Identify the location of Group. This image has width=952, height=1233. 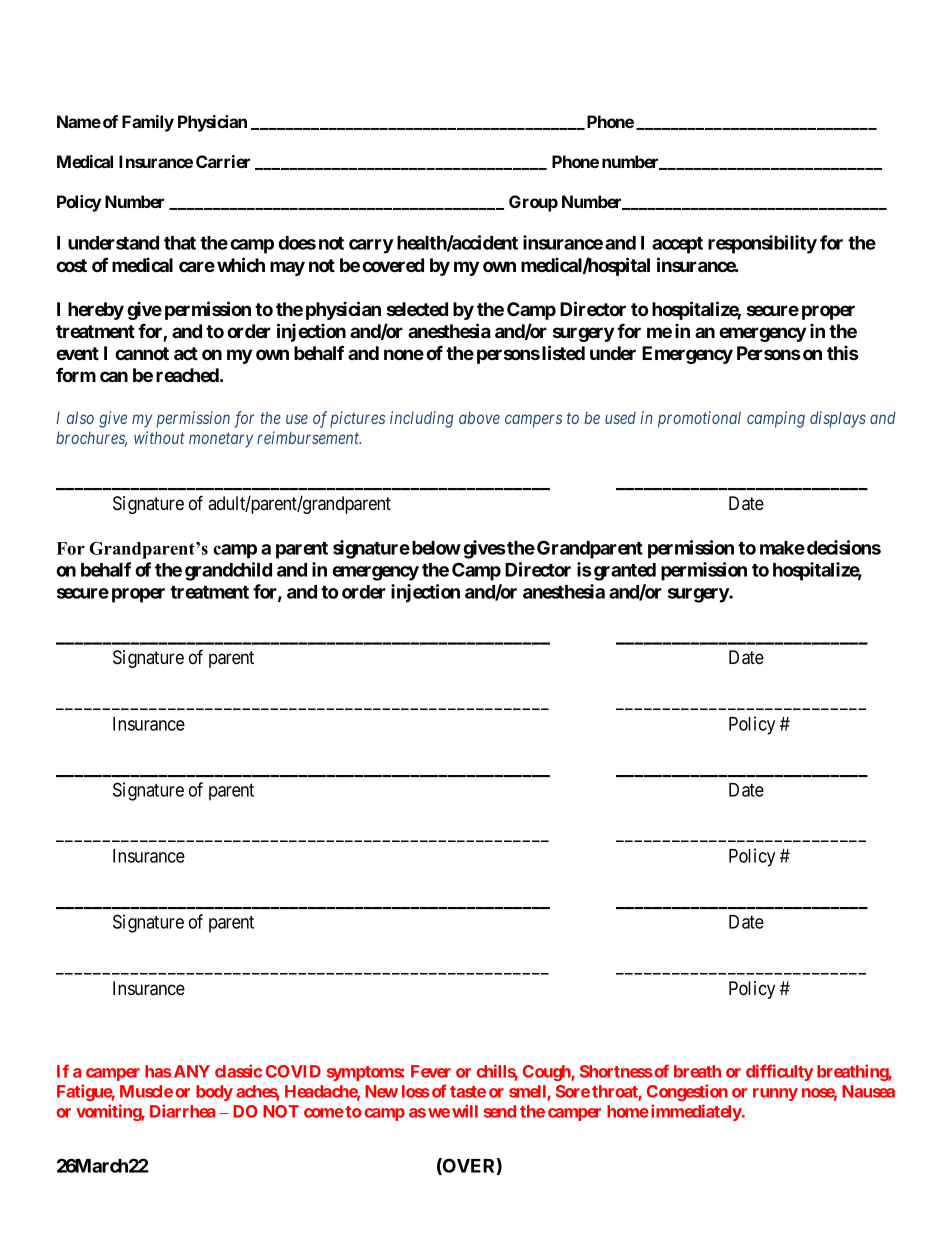
(533, 203).
